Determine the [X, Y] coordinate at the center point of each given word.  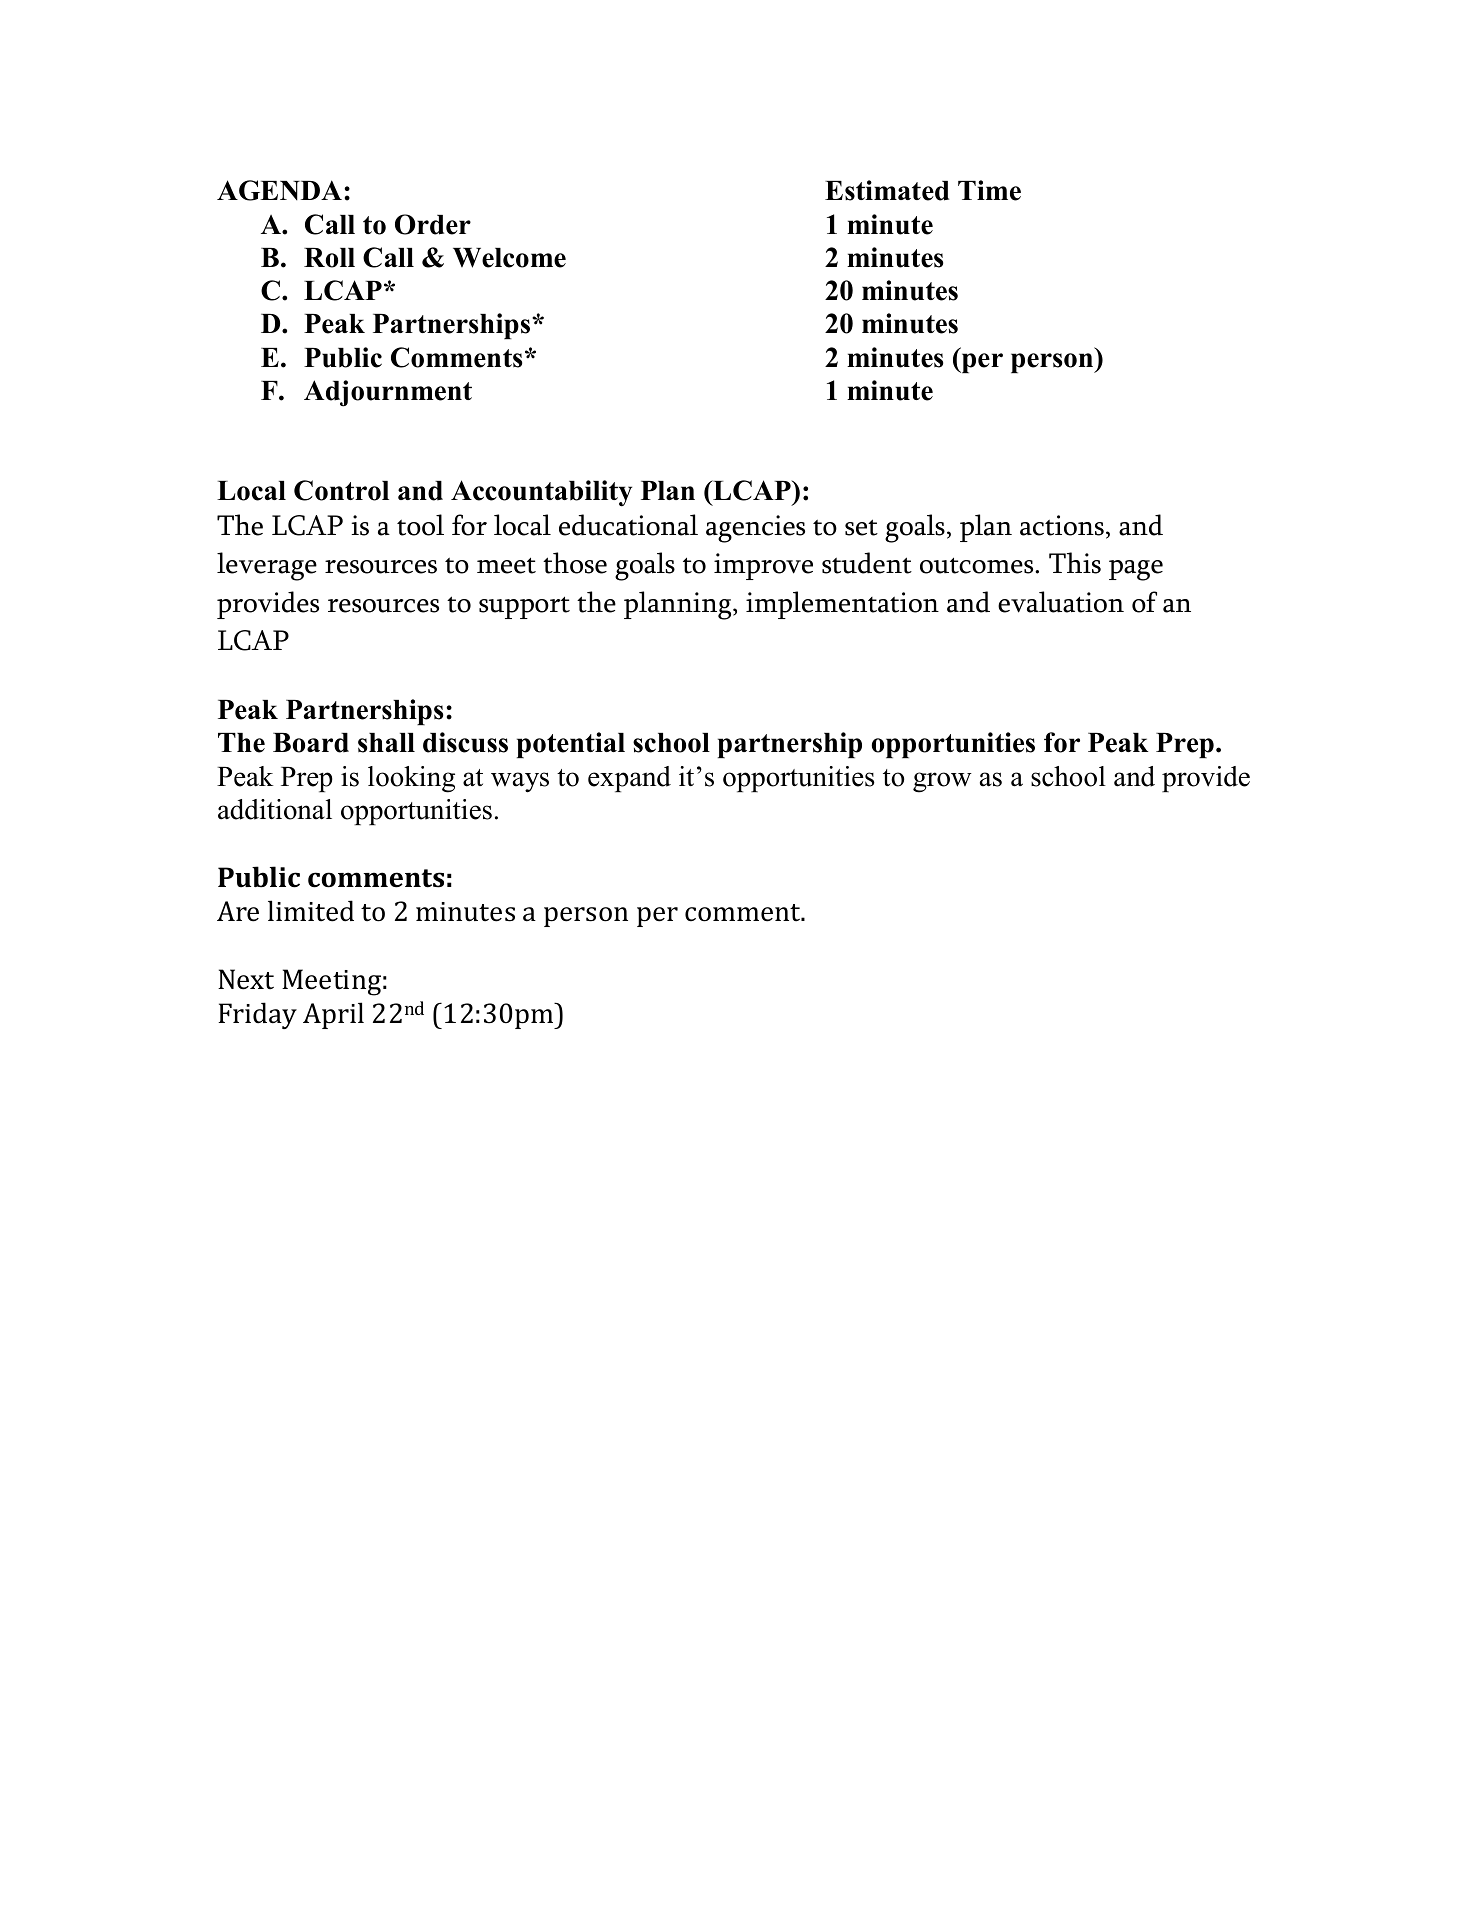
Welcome [509, 258]
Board [311, 743]
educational [628, 525]
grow [942, 782]
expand [629, 779]
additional [275, 809]
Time [989, 190]
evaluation [1061, 602]
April [333, 1015]
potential [571, 745]
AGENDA [279, 190]
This [1075, 563]
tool [420, 525]
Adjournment [388, 393]
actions [1062, 525]
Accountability [541, 493]
